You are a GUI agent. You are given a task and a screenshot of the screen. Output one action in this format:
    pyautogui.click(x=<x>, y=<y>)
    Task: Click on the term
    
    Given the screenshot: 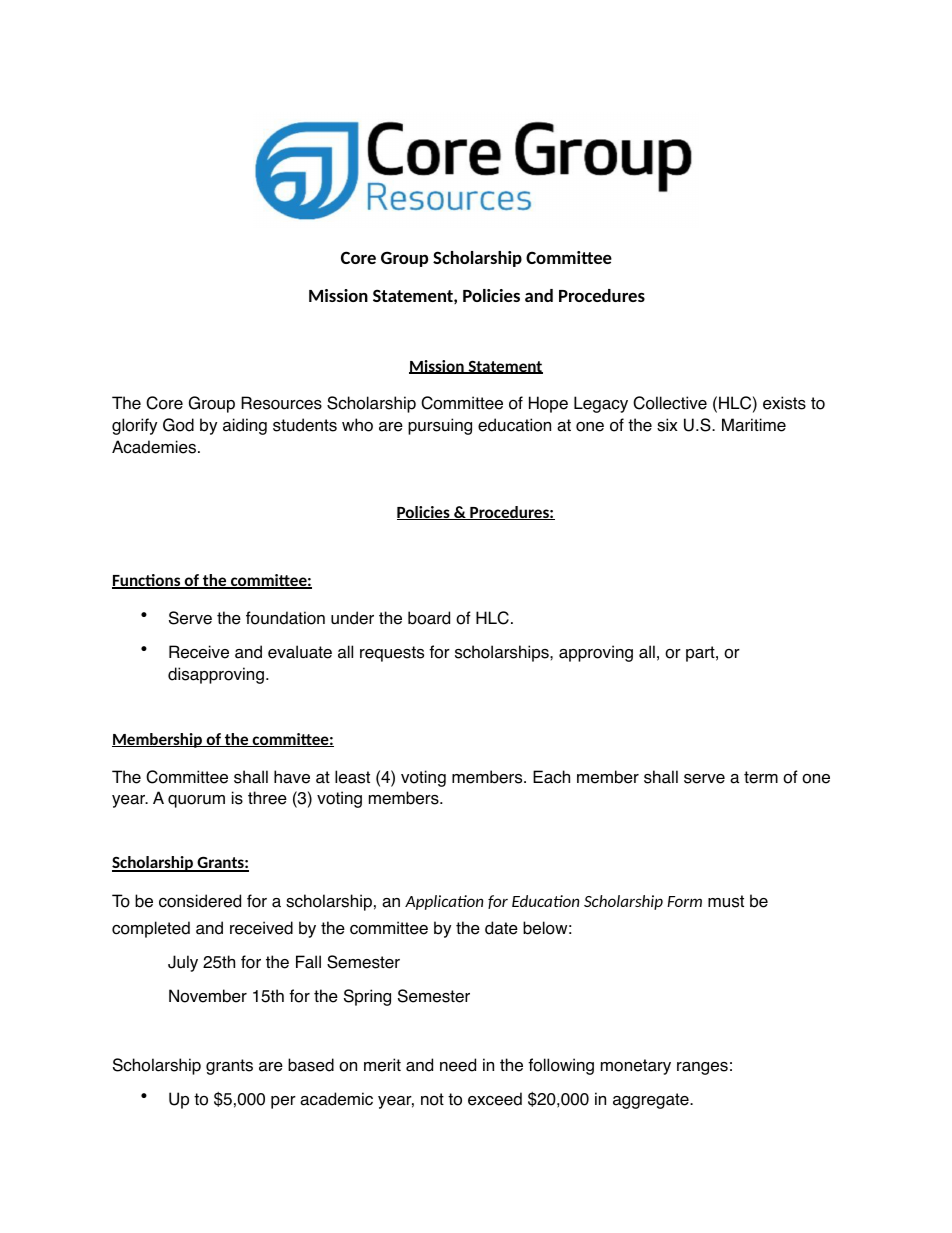 What is the action you would take?
    pyautogui.click(x=761, y=777)
